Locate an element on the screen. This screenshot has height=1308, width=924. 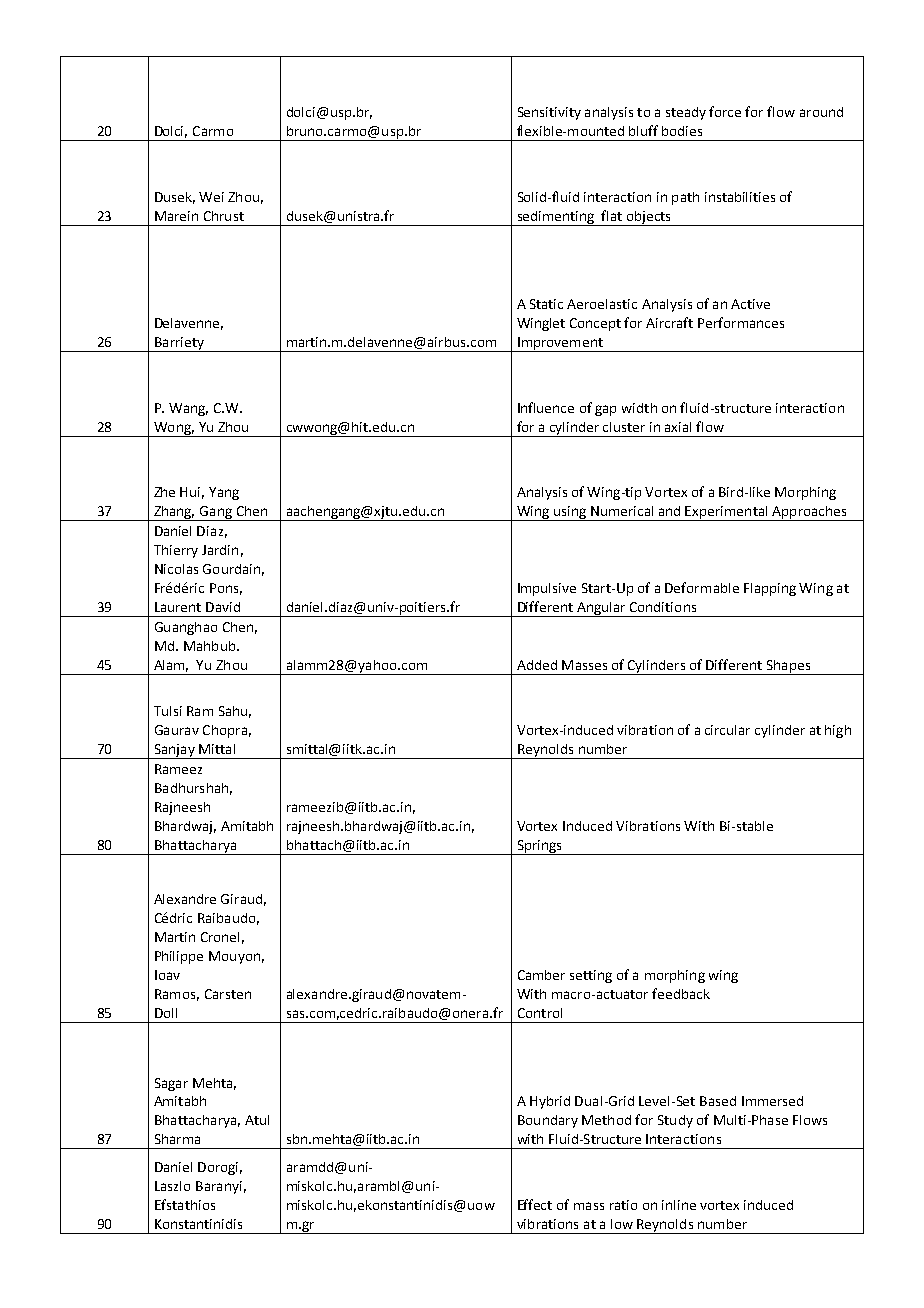
Philippe is located at coordinates (179, 957).
